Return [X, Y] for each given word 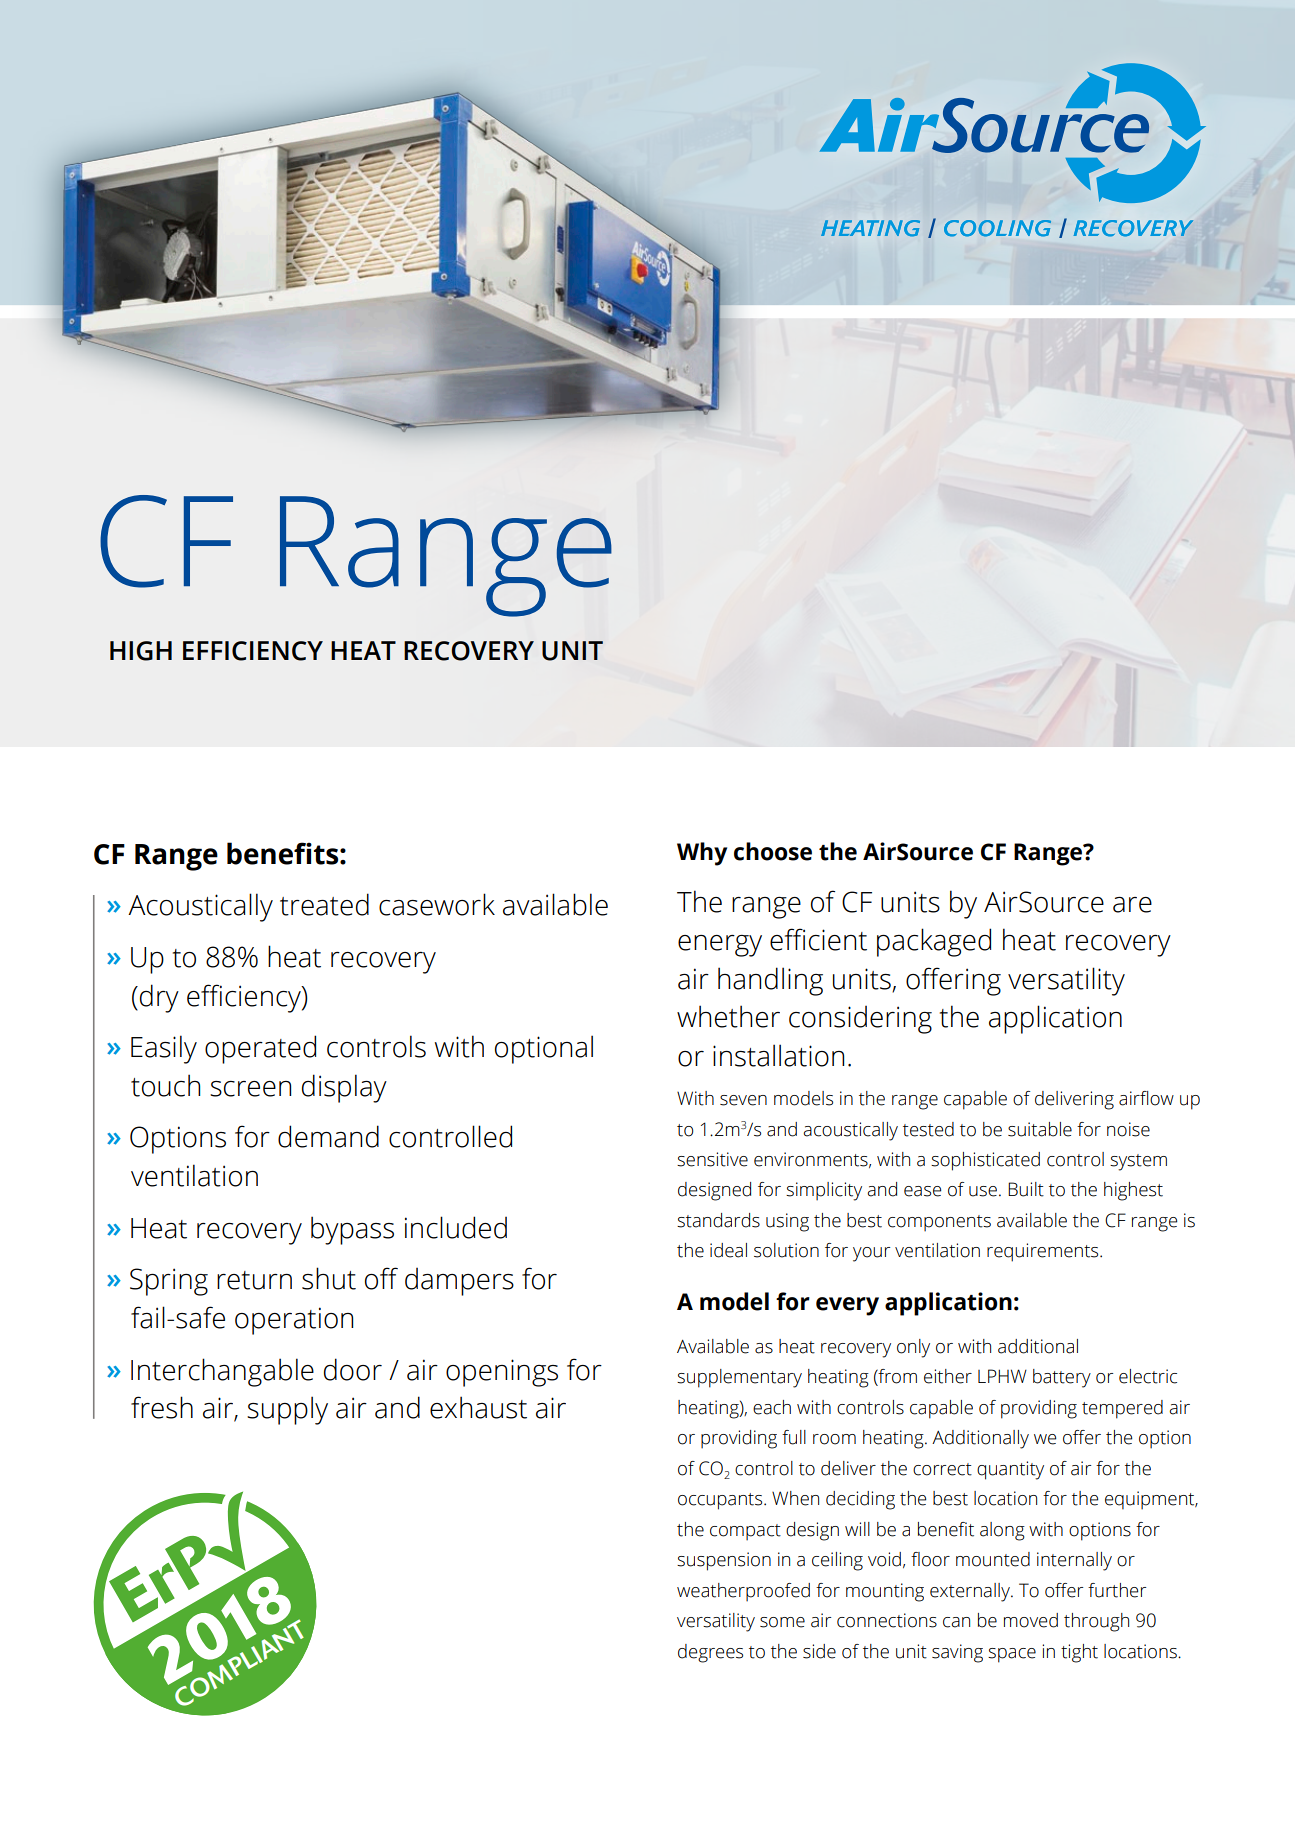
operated [260, 1049]
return [254, 1280]
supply [287, 1410]
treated [324, 904]
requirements [1044, 1252]
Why [702, 854]
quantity [1010, 1470]
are [1132, 905]
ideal [728, 1250]
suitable [1040, 1129]
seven [743, 1100]
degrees [710, 1653]
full [794, 1437]
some [782, 1622]
